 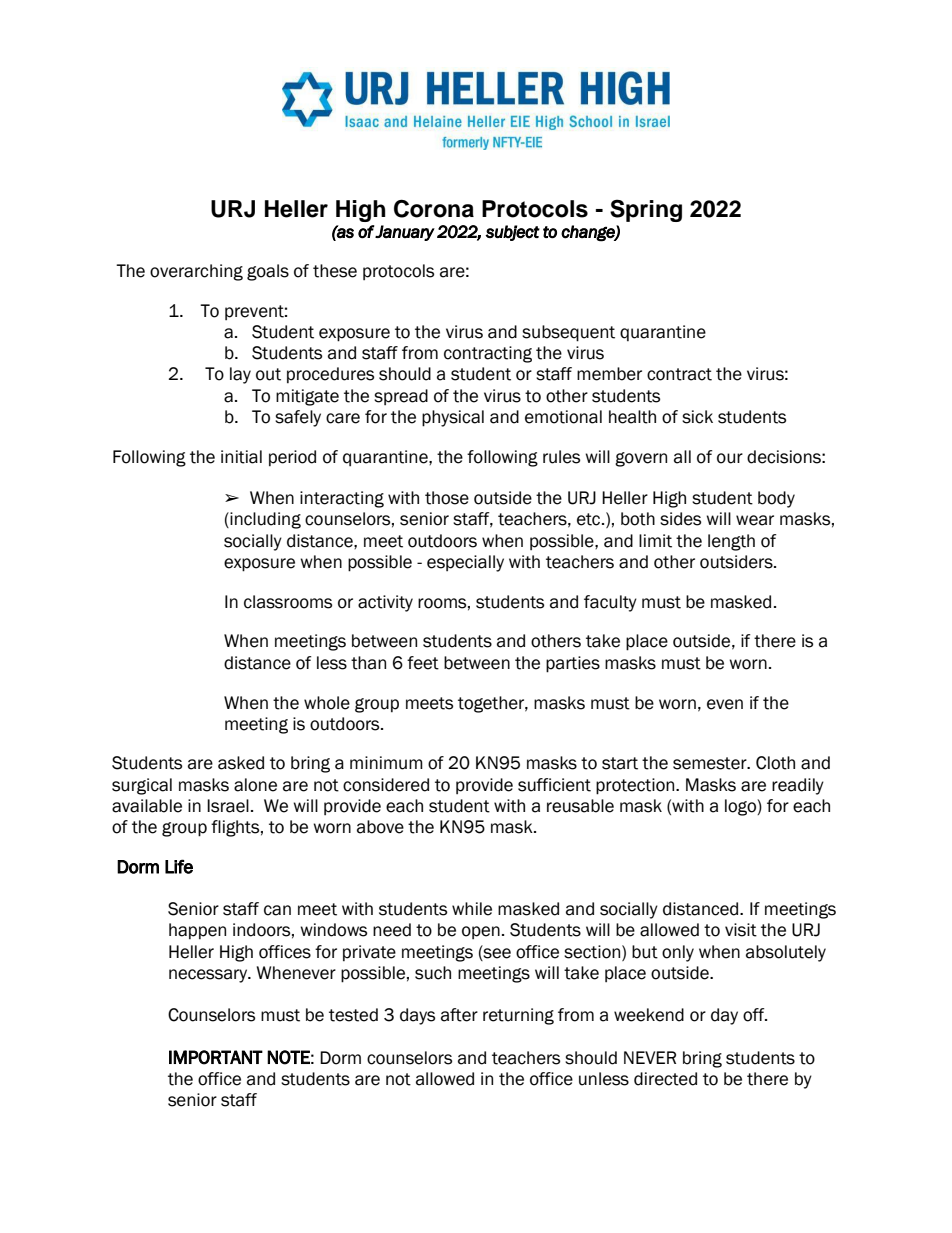 I want to click on whole, so click(x=327, y=703).
